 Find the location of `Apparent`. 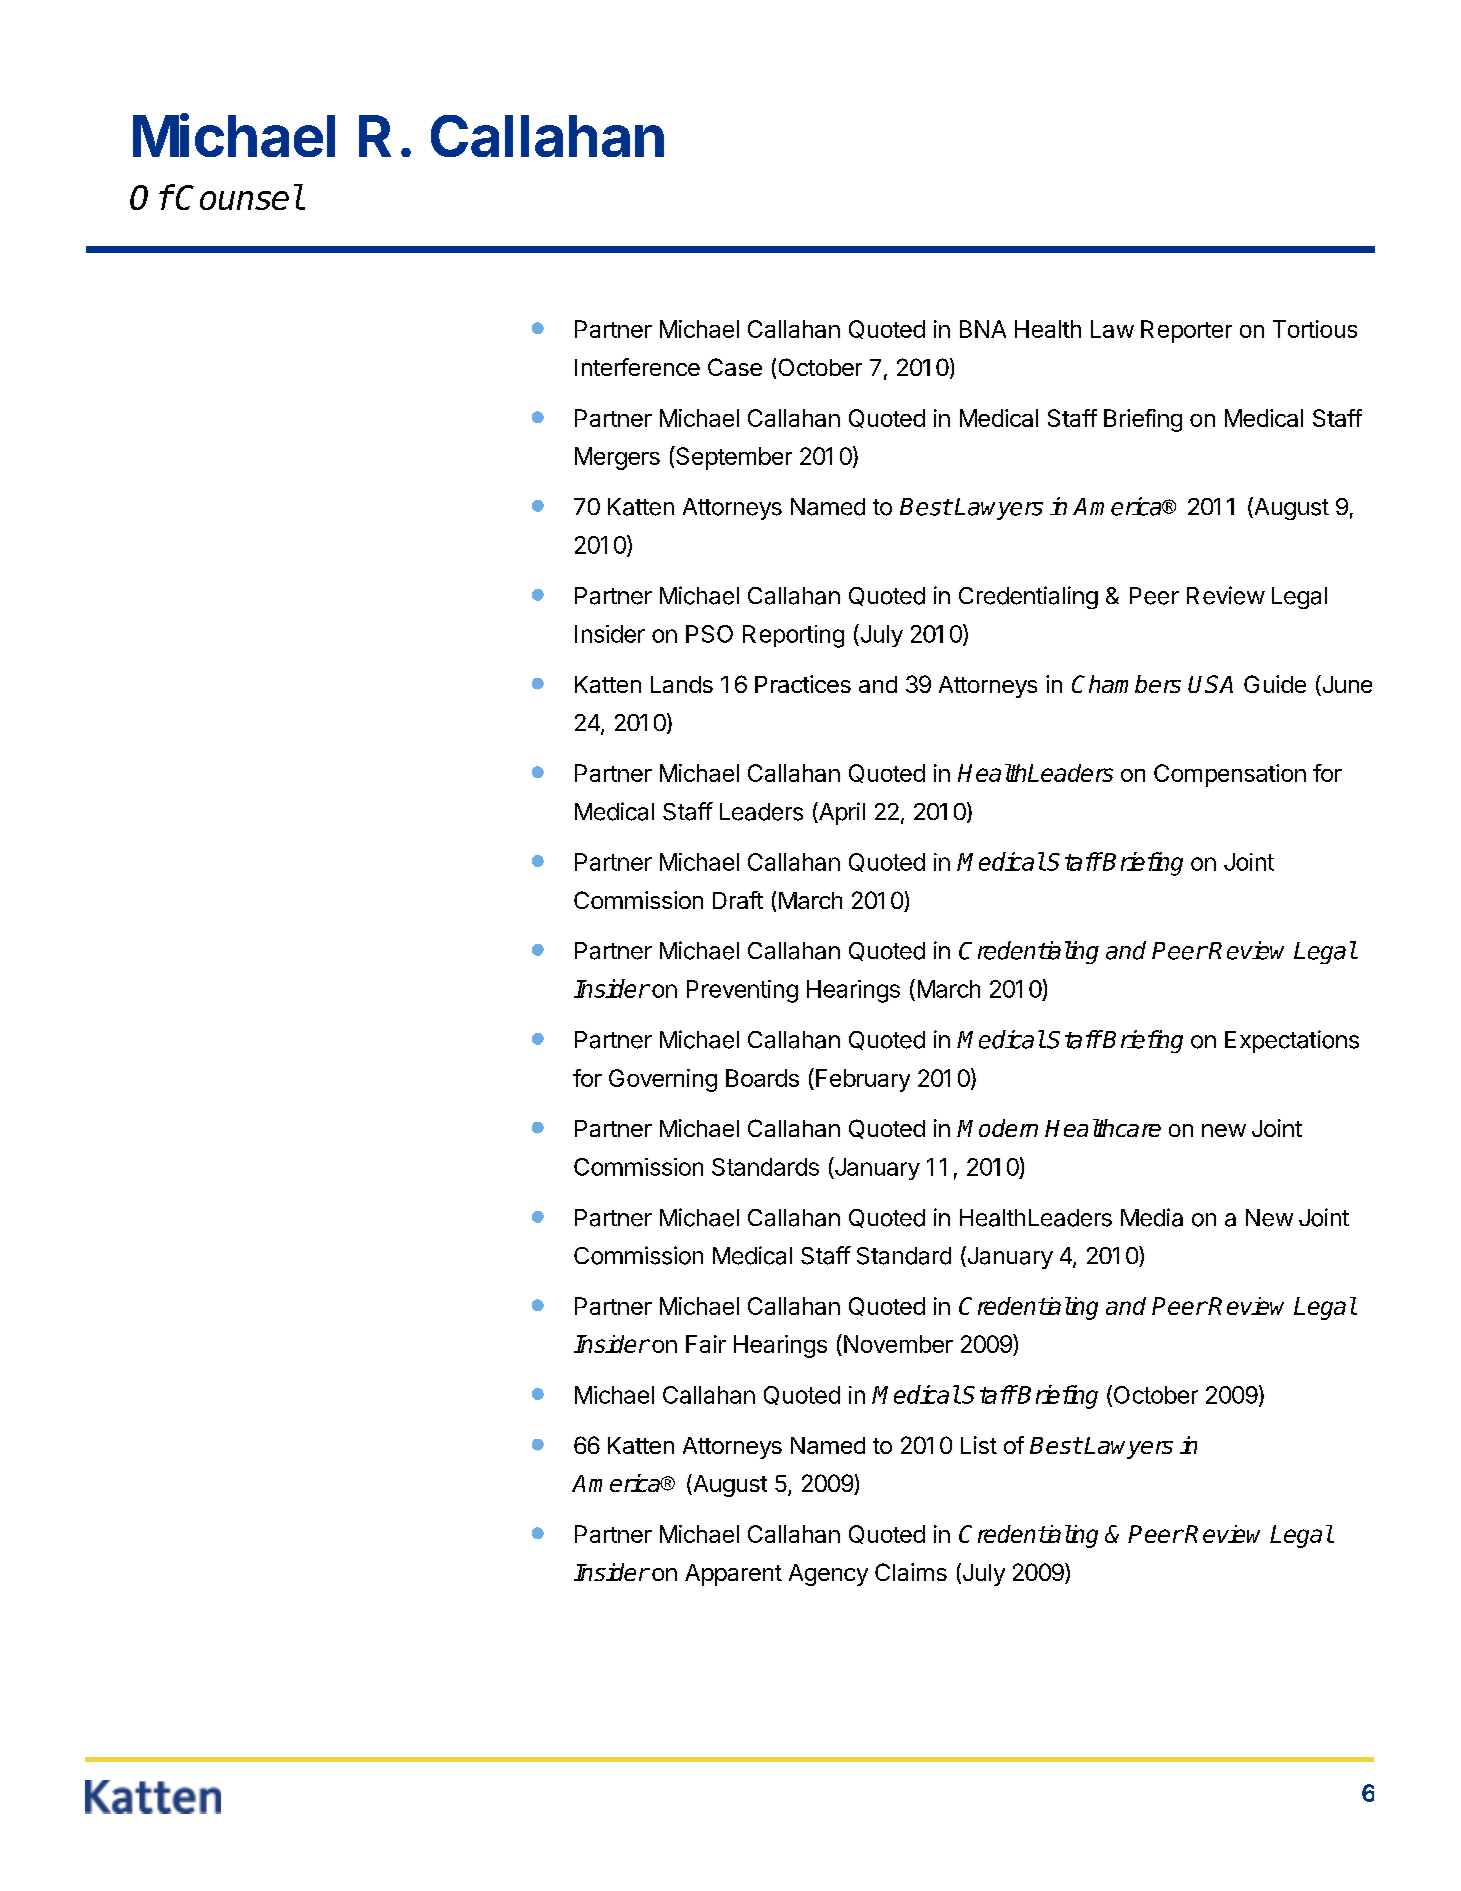

Apparent is located at coordinates (733, 1575).
